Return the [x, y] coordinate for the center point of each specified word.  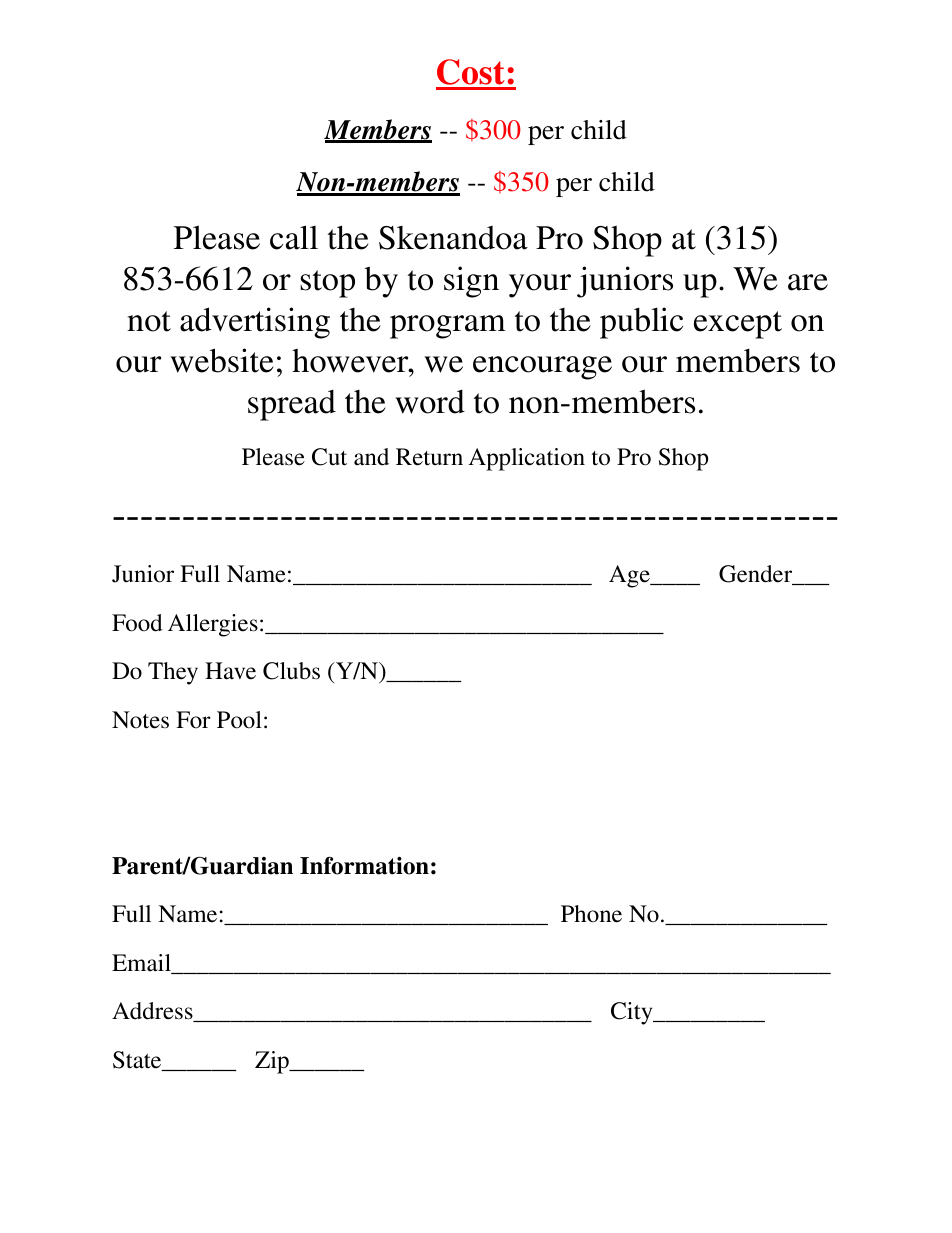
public [641, 323]
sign [471, 282]
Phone [591, 914]
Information [364, 865]
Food [137, 623]
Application [527, 459]
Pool [239, 720]
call [294, 237]
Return [429, 457]
